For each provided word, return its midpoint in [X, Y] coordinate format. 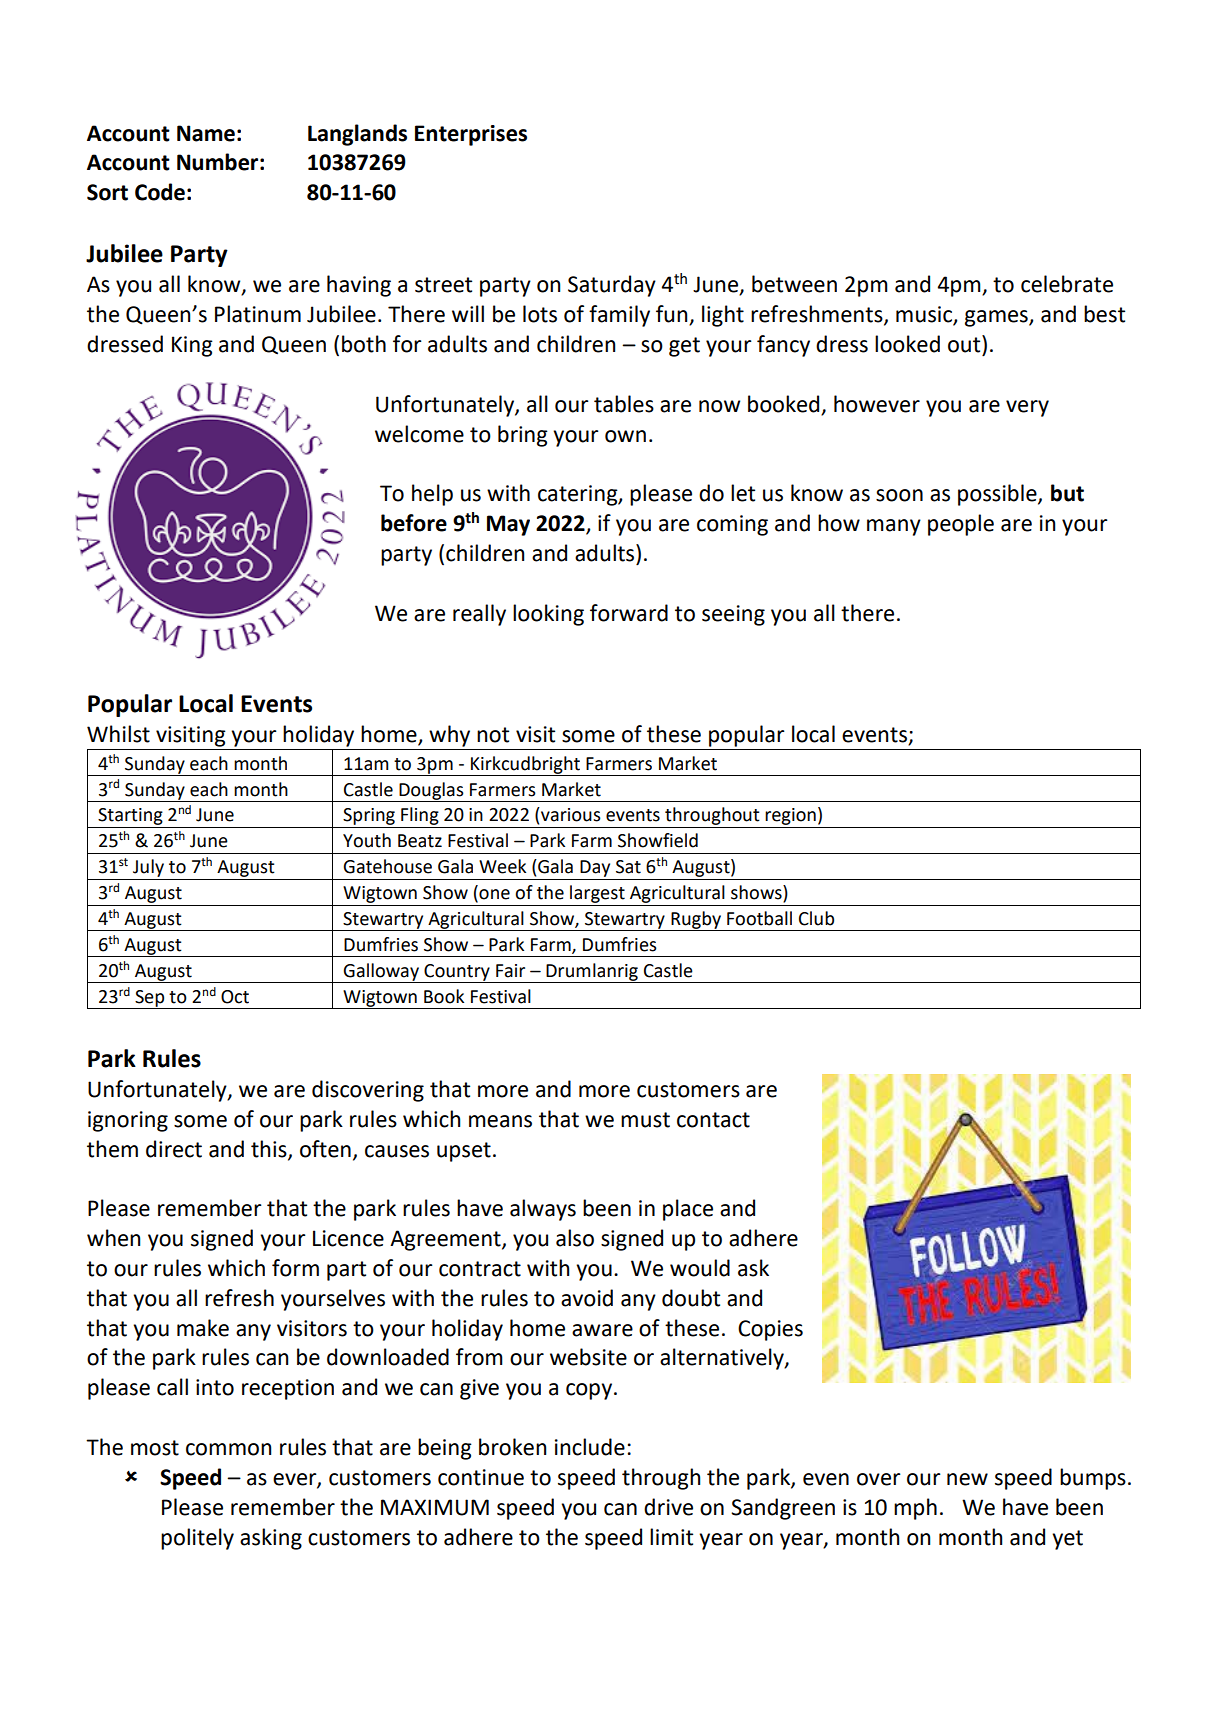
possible [998, 495]
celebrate [1067, 284]
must [645, 1120]
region [791, 818]
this [270, 1149]
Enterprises [471, 135]
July [148, 868]
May [508, 525]
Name [206, 133]
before [414, 523]
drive [668, 1507]
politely [197, 1539]
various [570, 814]
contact [713, 1120]
